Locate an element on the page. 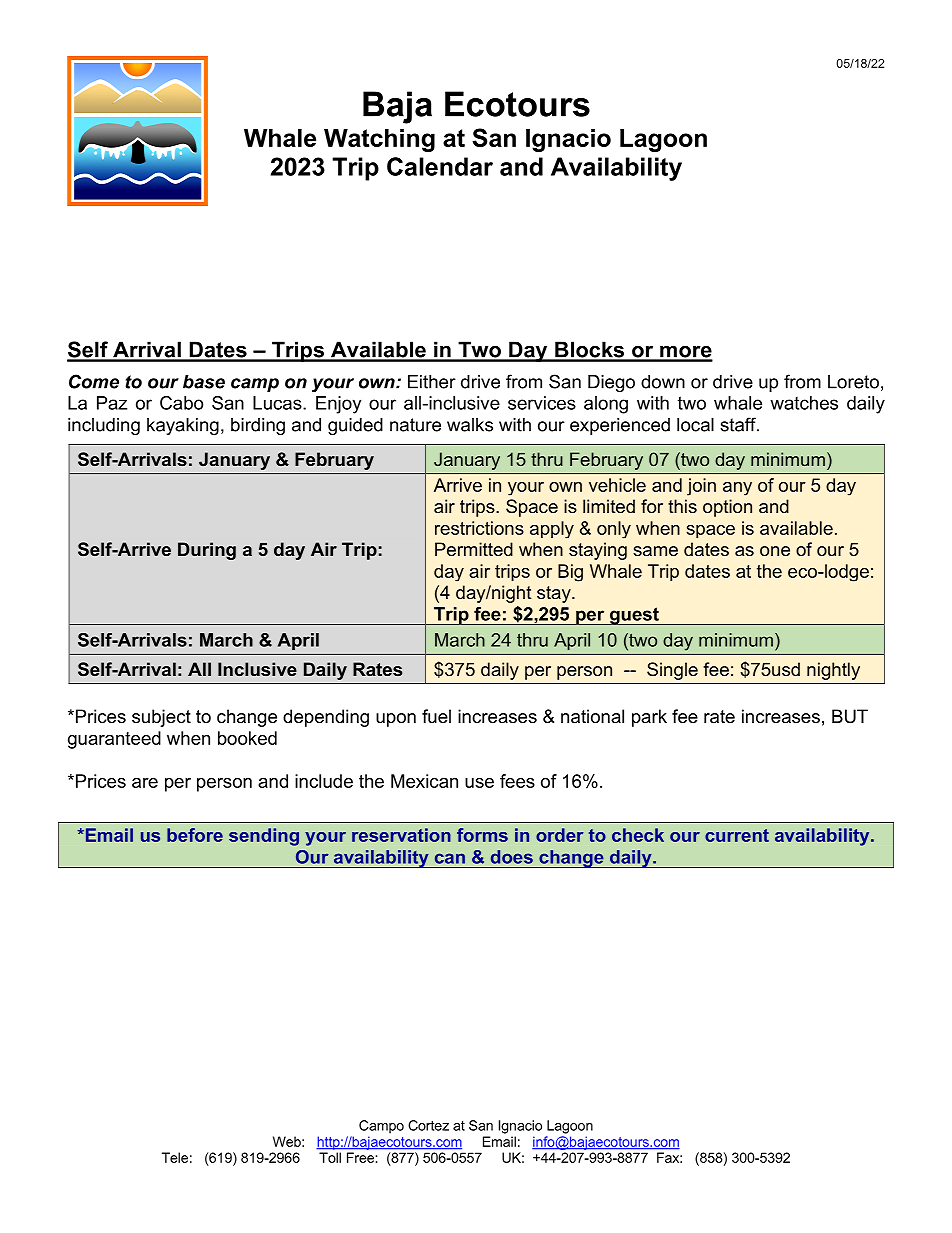 This page has height=1233, width=952. During is located at coordinates (207, 551).
